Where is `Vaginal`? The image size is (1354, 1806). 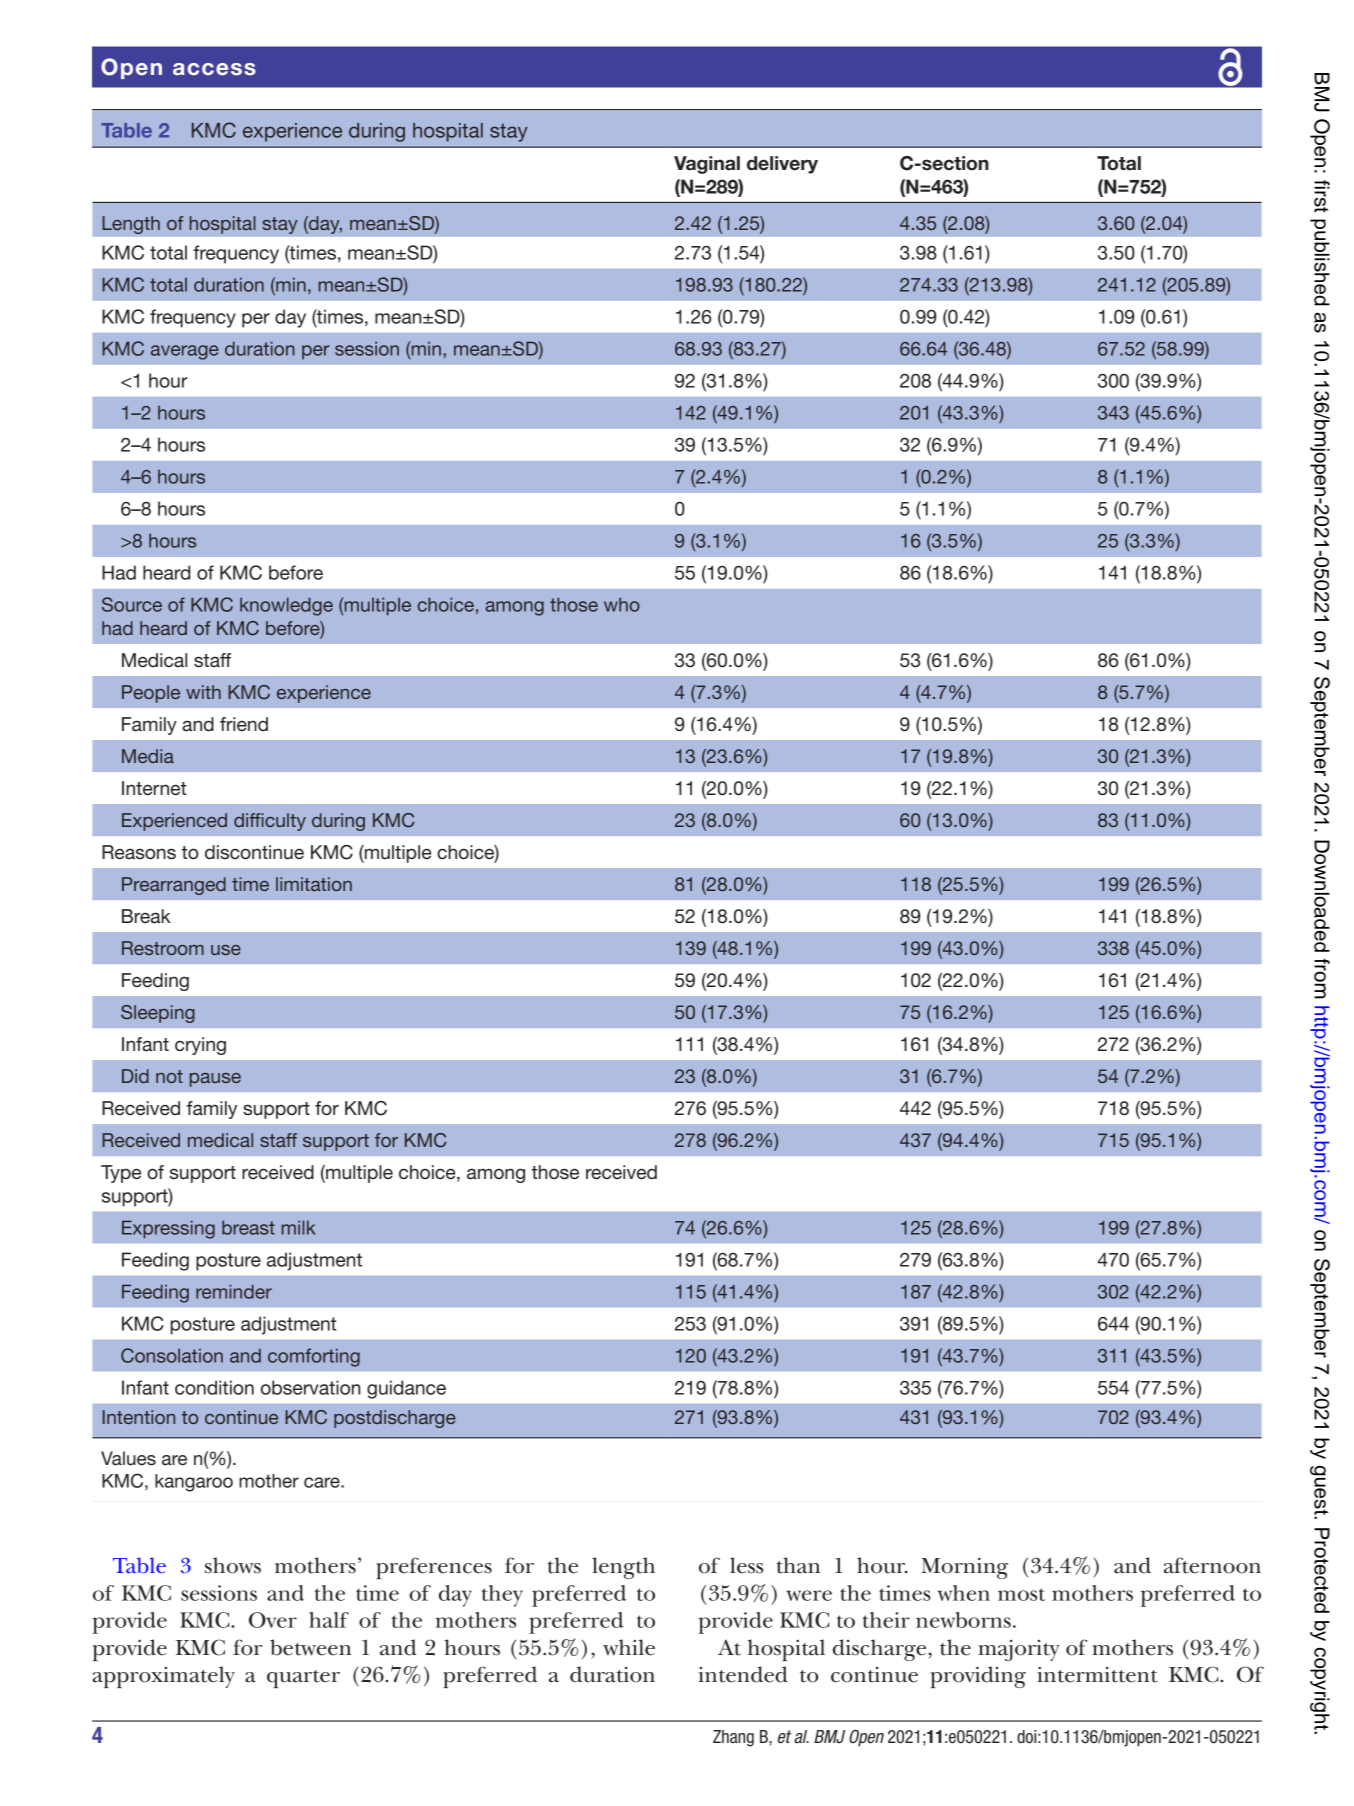
Vaginal is located at coordinates (707, 165).
